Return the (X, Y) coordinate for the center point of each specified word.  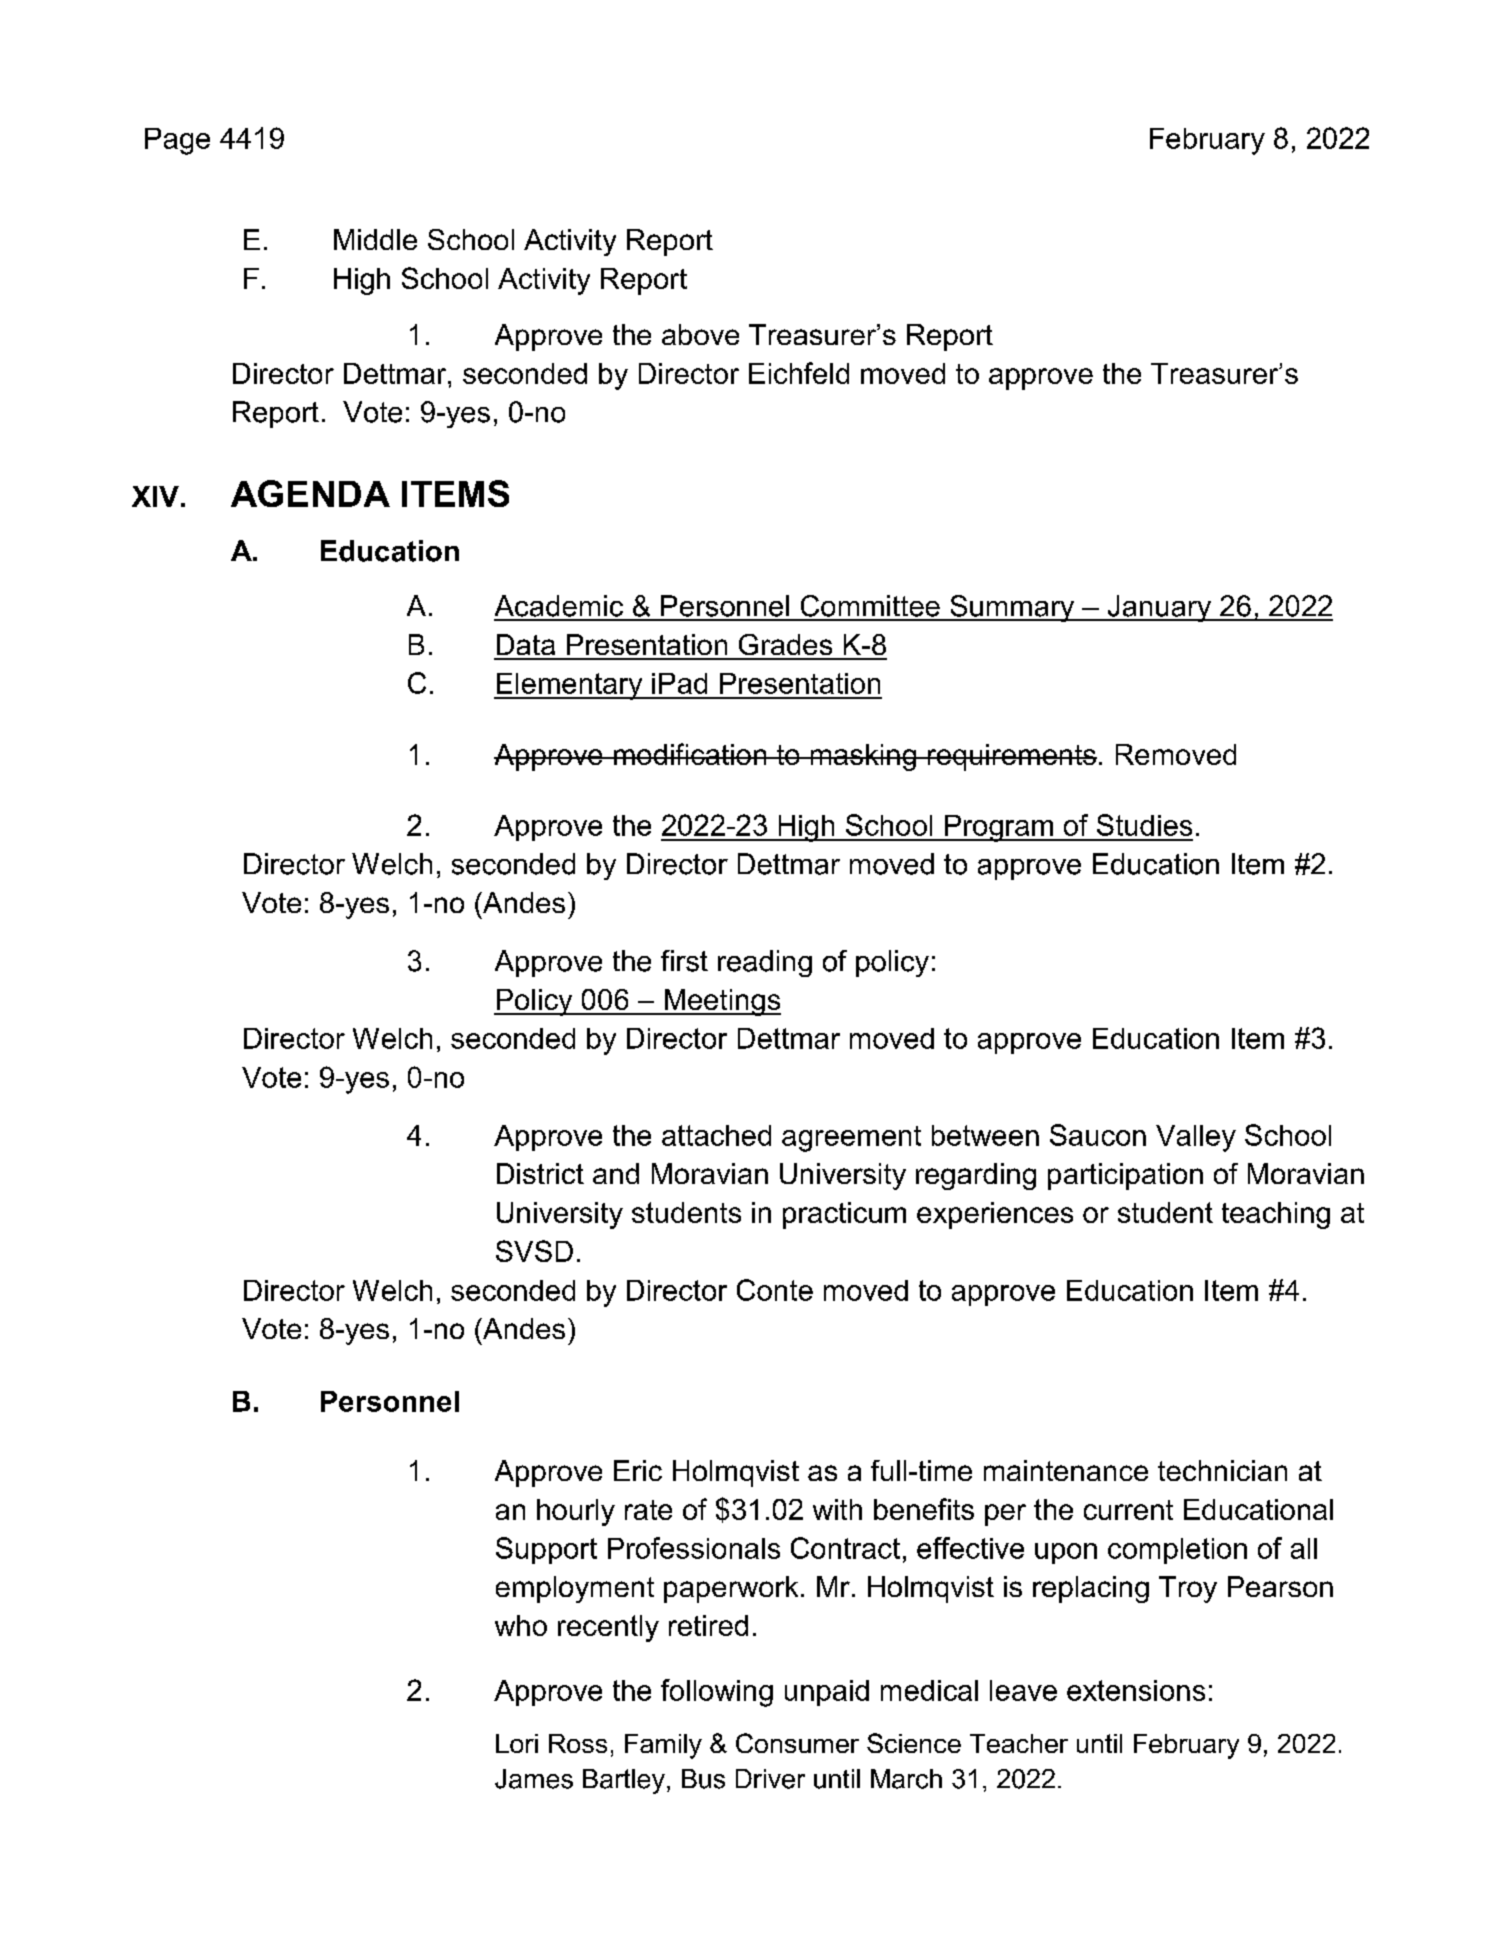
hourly (576, 1512)
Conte (775, 1290)
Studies (1144, 825)
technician (1222, 1470)
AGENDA (310, 493)
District (540, 1173)
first (684, 961)
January (1159, 608)
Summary (1012, 608)
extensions (1136, 1690)
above (700, 334)
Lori (517, 1743)
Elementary (569, 686)
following (717, 1693)
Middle (375, 239)
